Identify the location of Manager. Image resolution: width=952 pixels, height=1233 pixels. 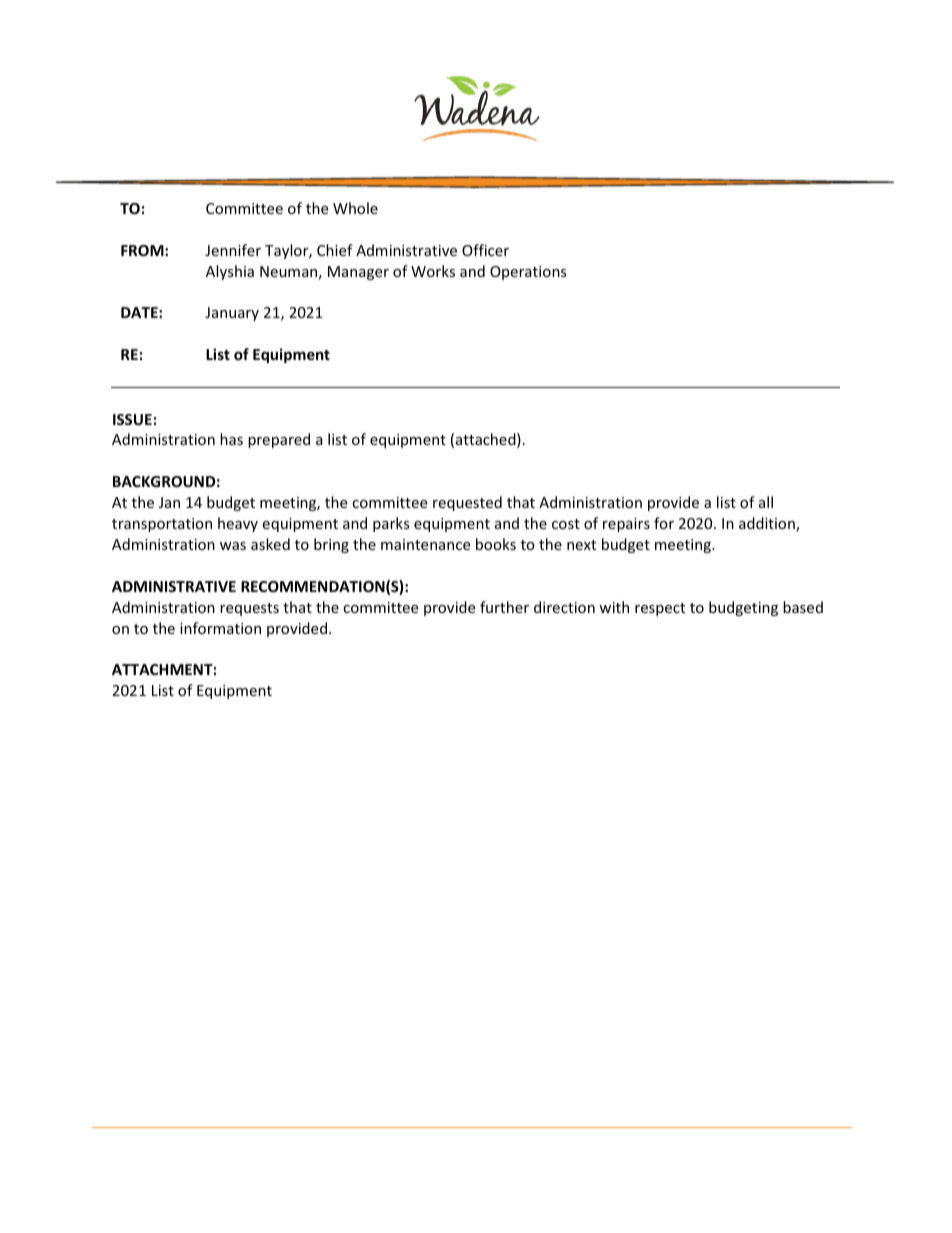
(358, 273).
